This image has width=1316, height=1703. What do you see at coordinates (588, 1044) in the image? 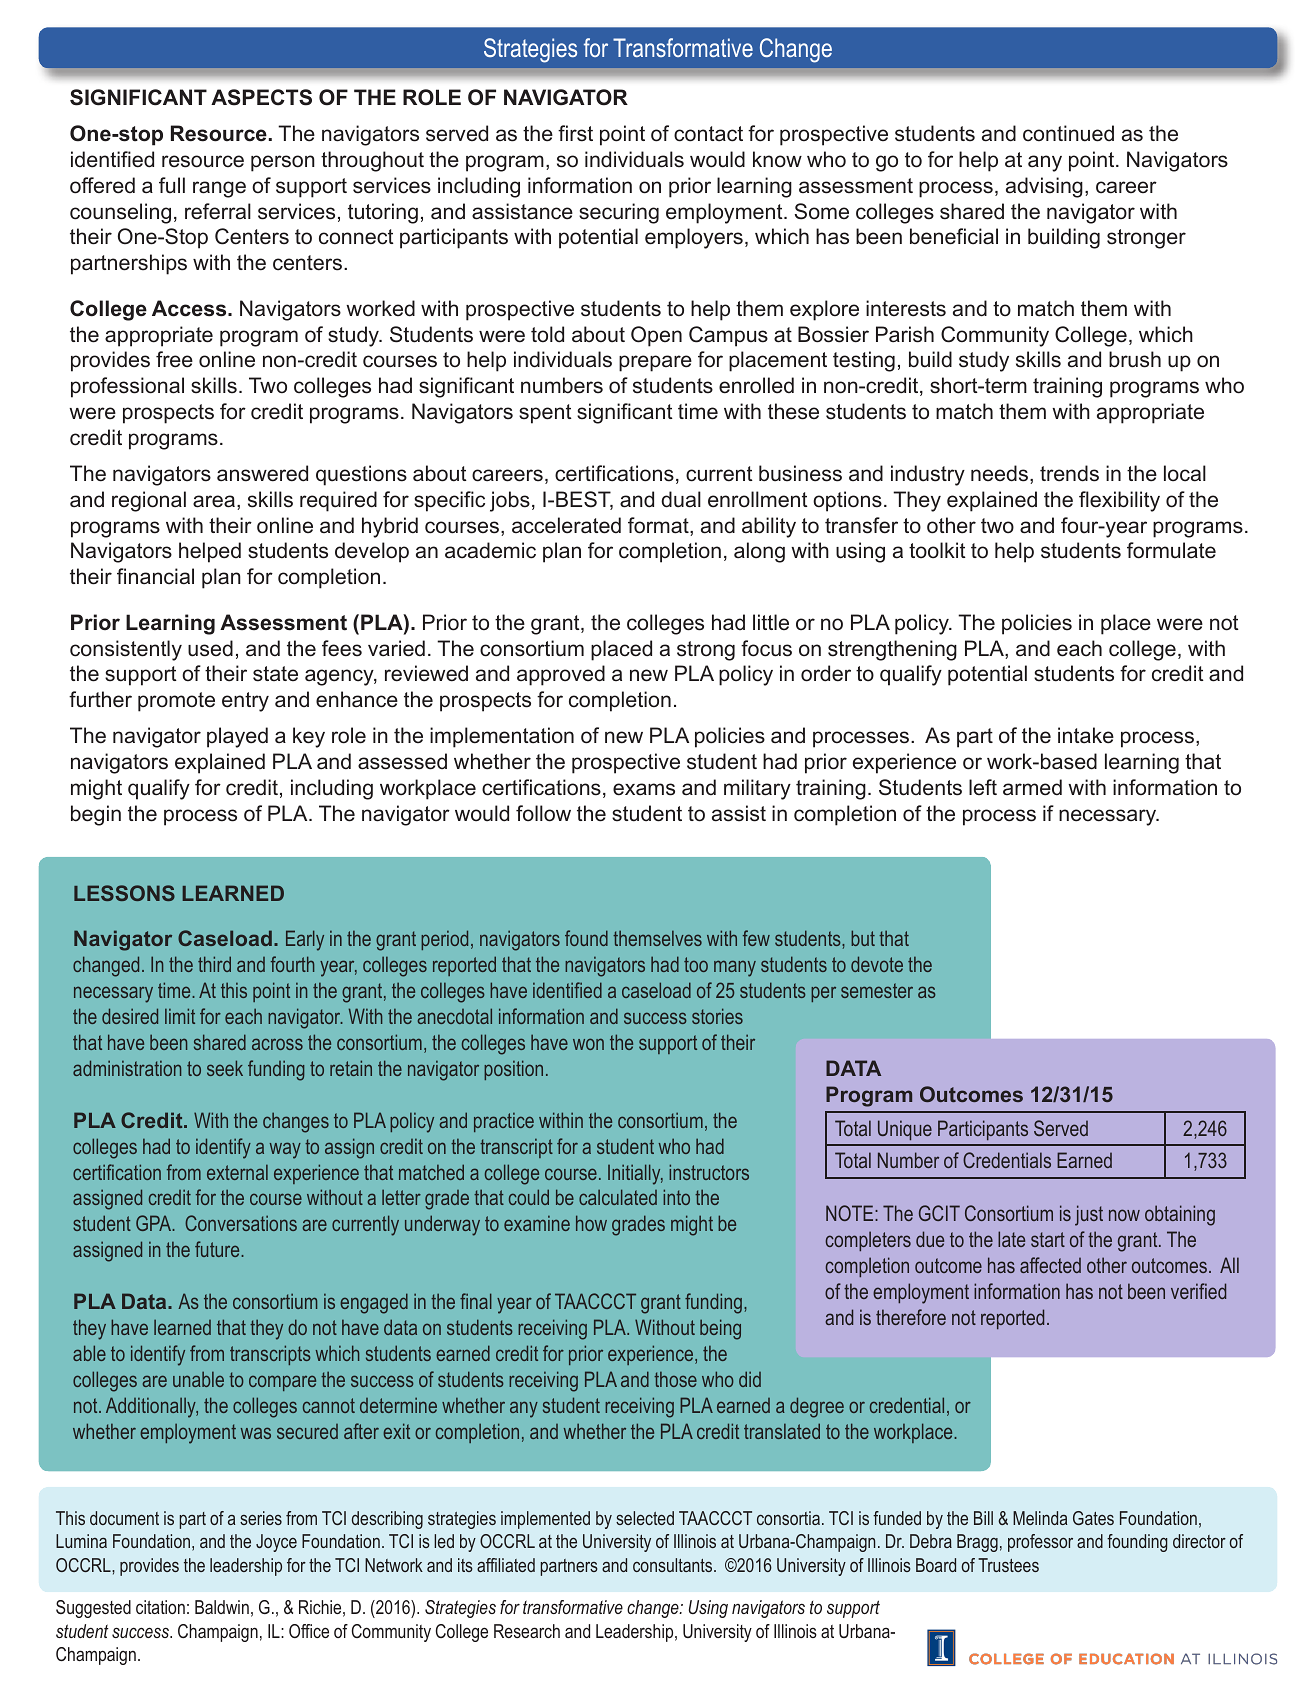
I see `won` at bounding box center [588, 1044].
